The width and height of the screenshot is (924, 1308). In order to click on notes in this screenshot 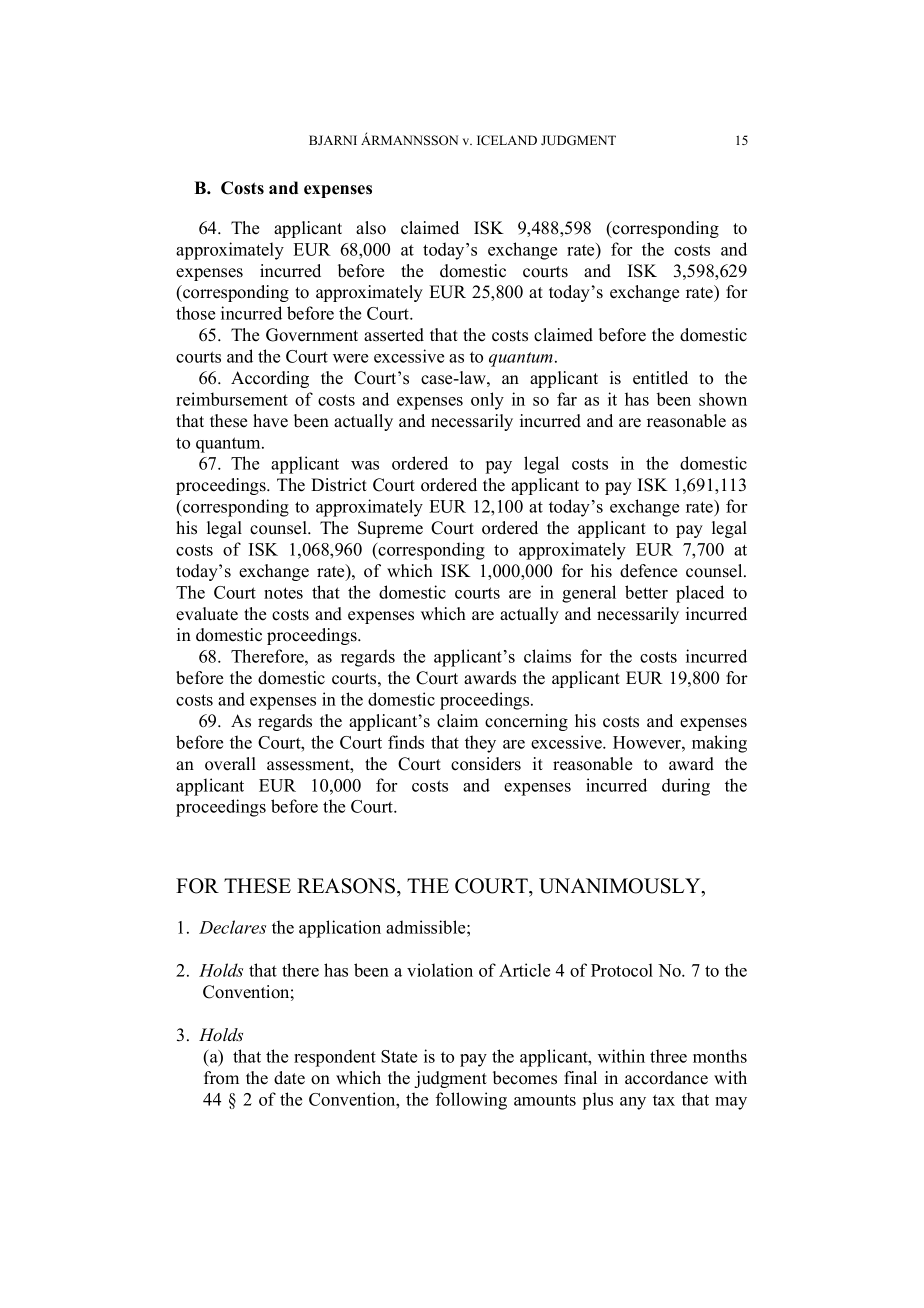, I will do `click(283, 593)`.
